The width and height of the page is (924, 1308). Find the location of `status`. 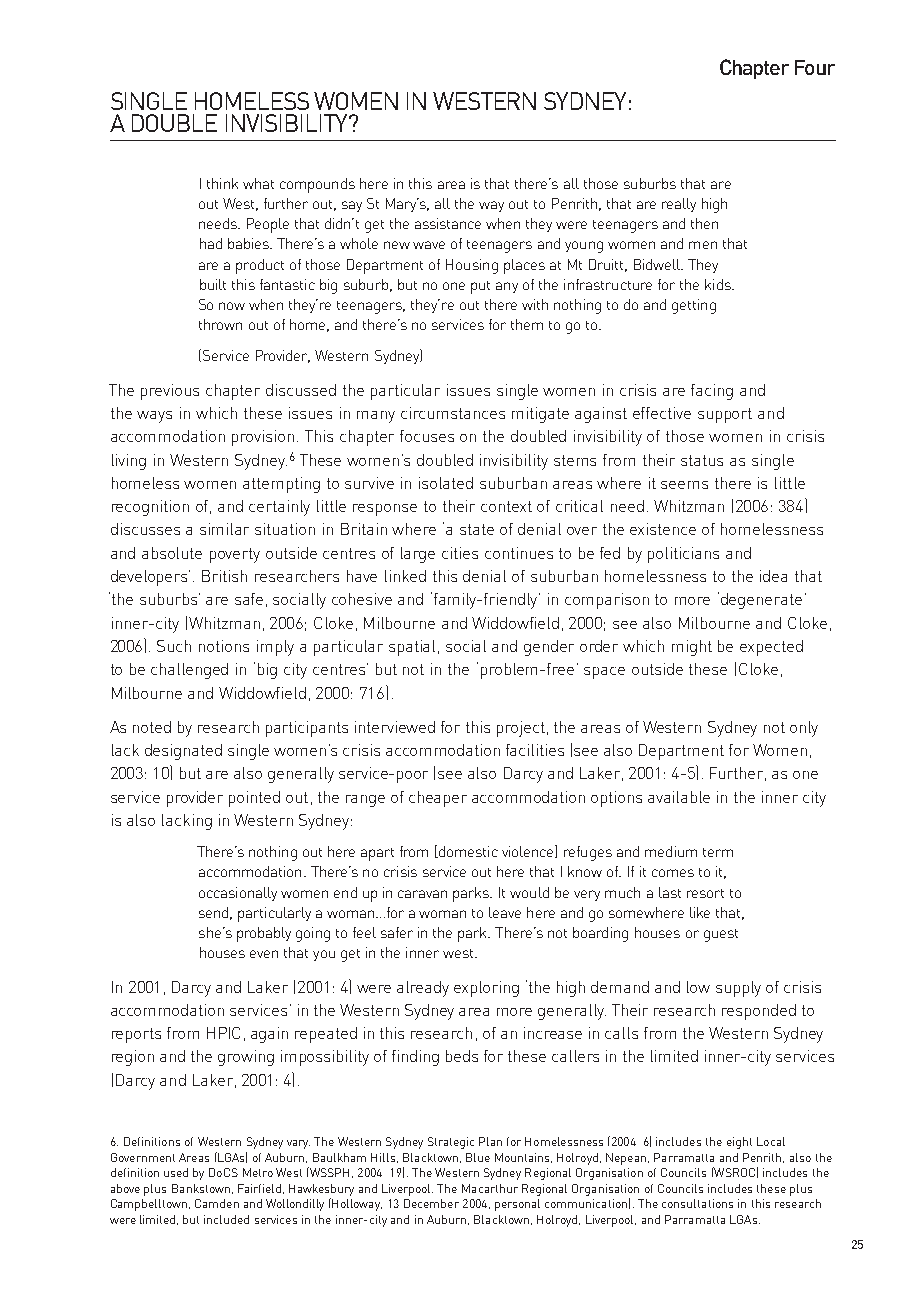

status is located at coordinates (702, 460).
